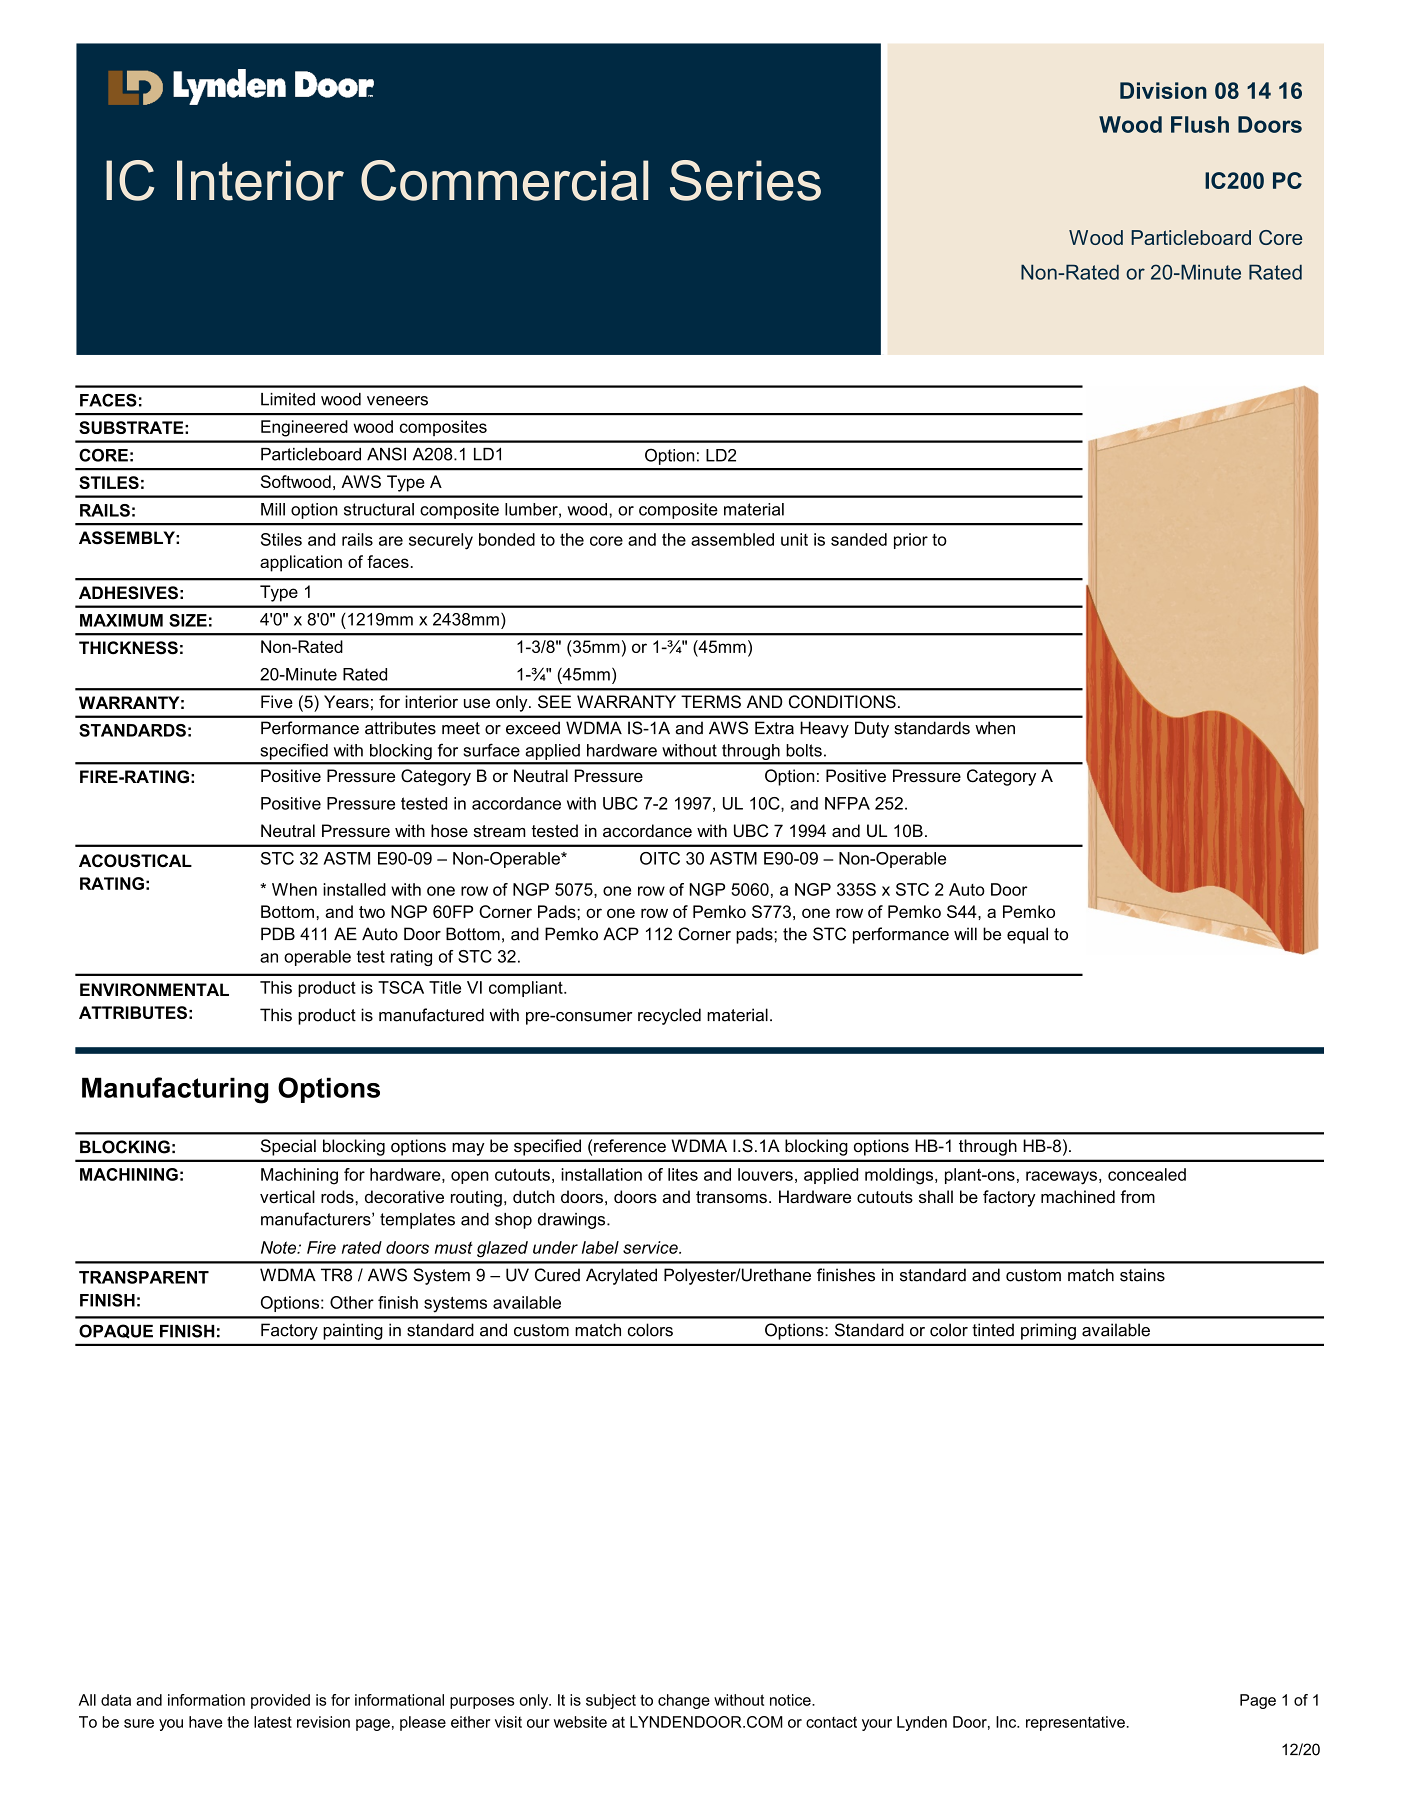  I want to click on change, so click(684, 1701).
